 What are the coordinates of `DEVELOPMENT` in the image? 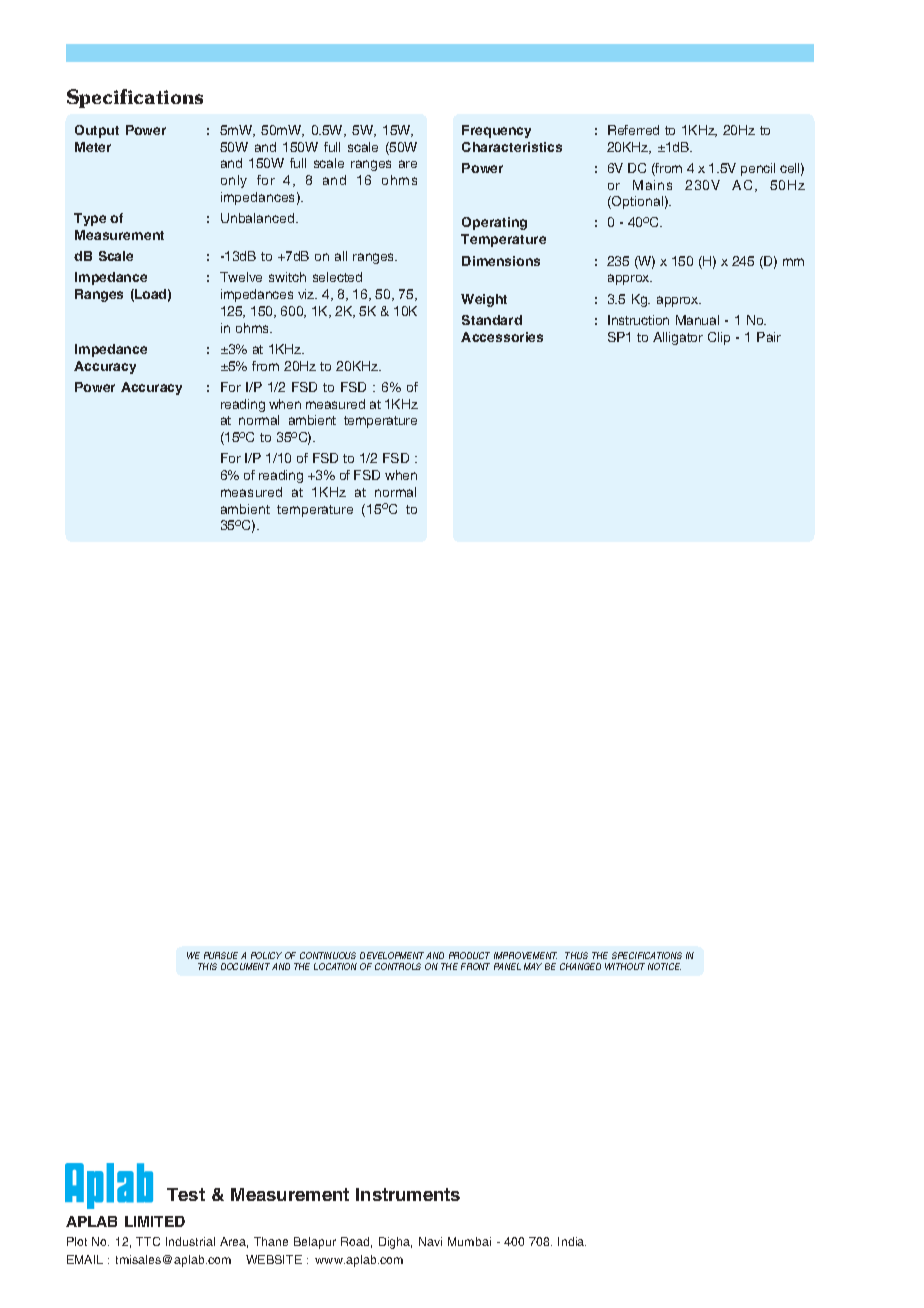 It's located at (393, 955).
